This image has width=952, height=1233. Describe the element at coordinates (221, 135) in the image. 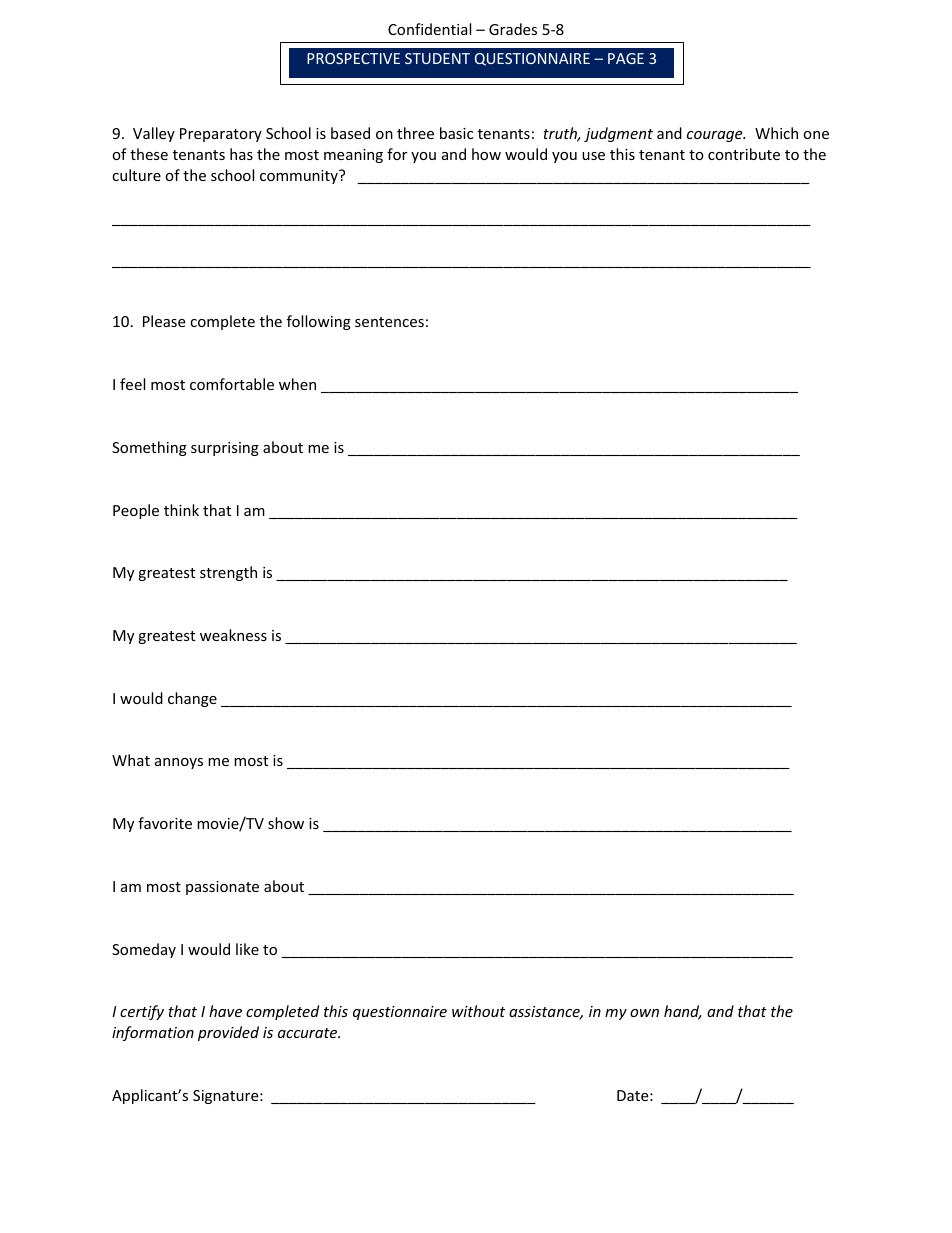

I see `Preparatory` at that location.
